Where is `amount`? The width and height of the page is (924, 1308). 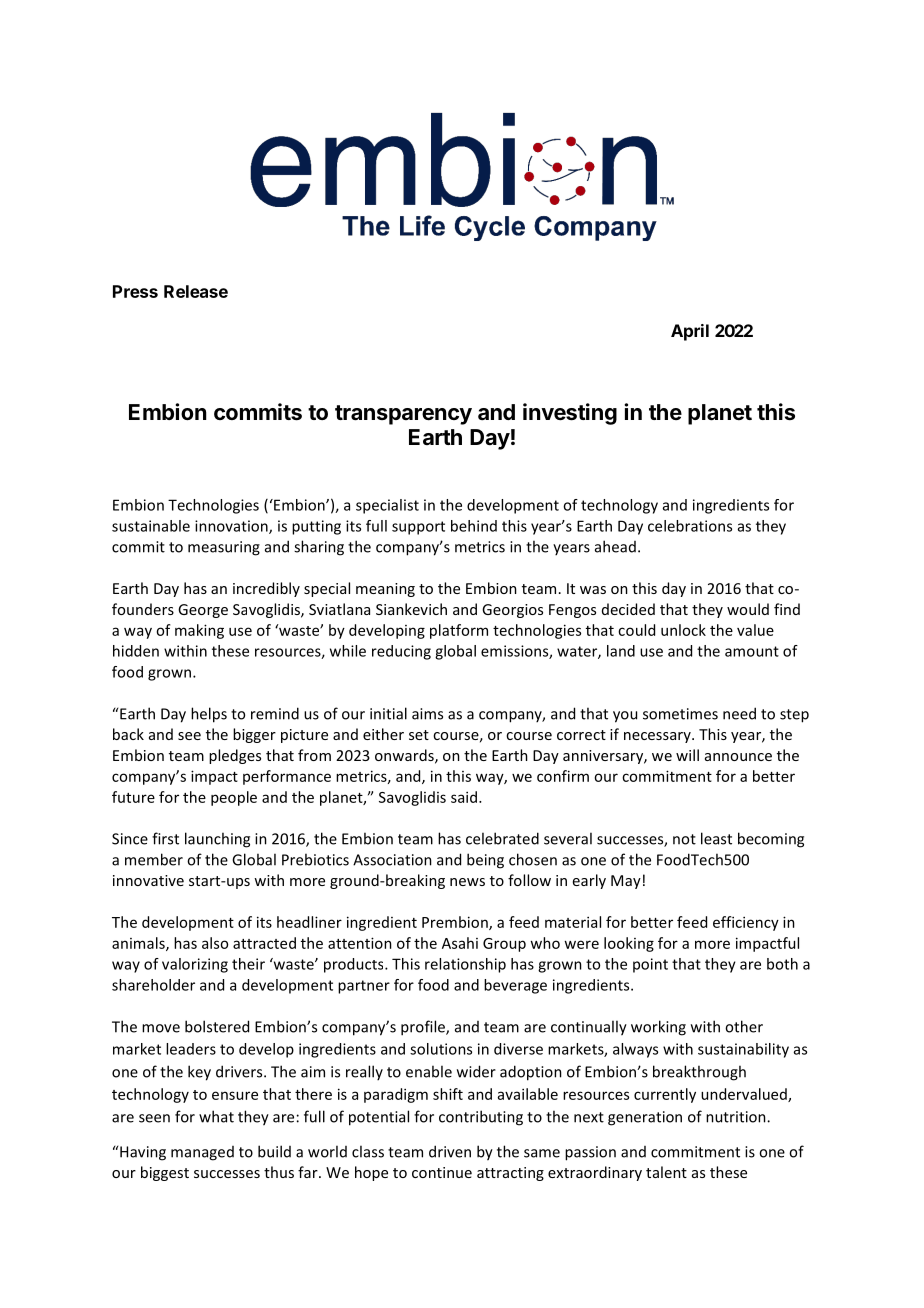 amount is located at coordinates (752, 651).
